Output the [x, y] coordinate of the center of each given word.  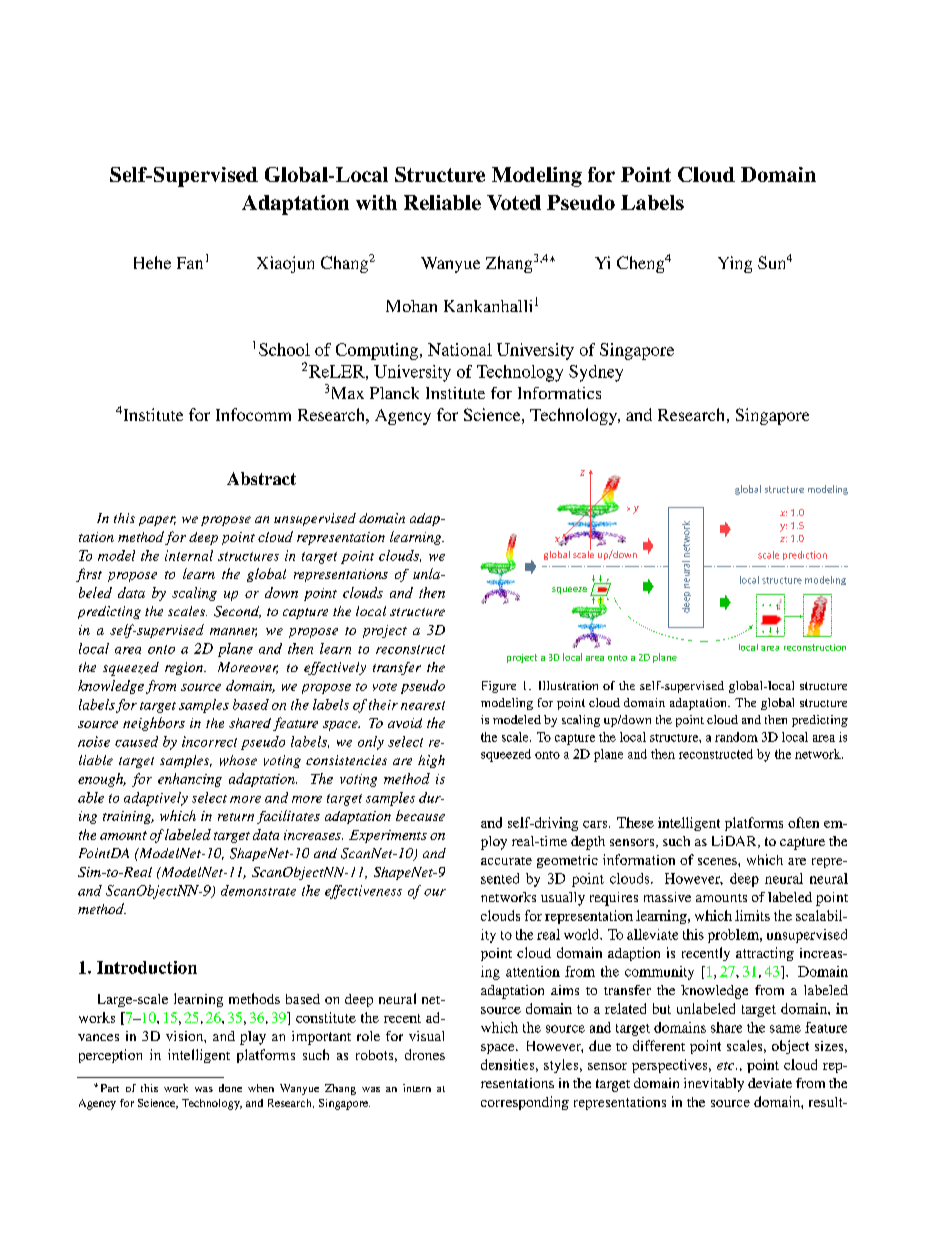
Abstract [261, 478]
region [185, 668]
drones [425, 1054]
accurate [506, 861]
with [376, 202]
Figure [499, 687]
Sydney [596, 373]
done [230, 1088]
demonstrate [258, 890]
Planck [394, 393]
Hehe [152, 262]
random [736, 737]
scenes [718, 861]
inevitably [714, 1085]
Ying [735, 264]
